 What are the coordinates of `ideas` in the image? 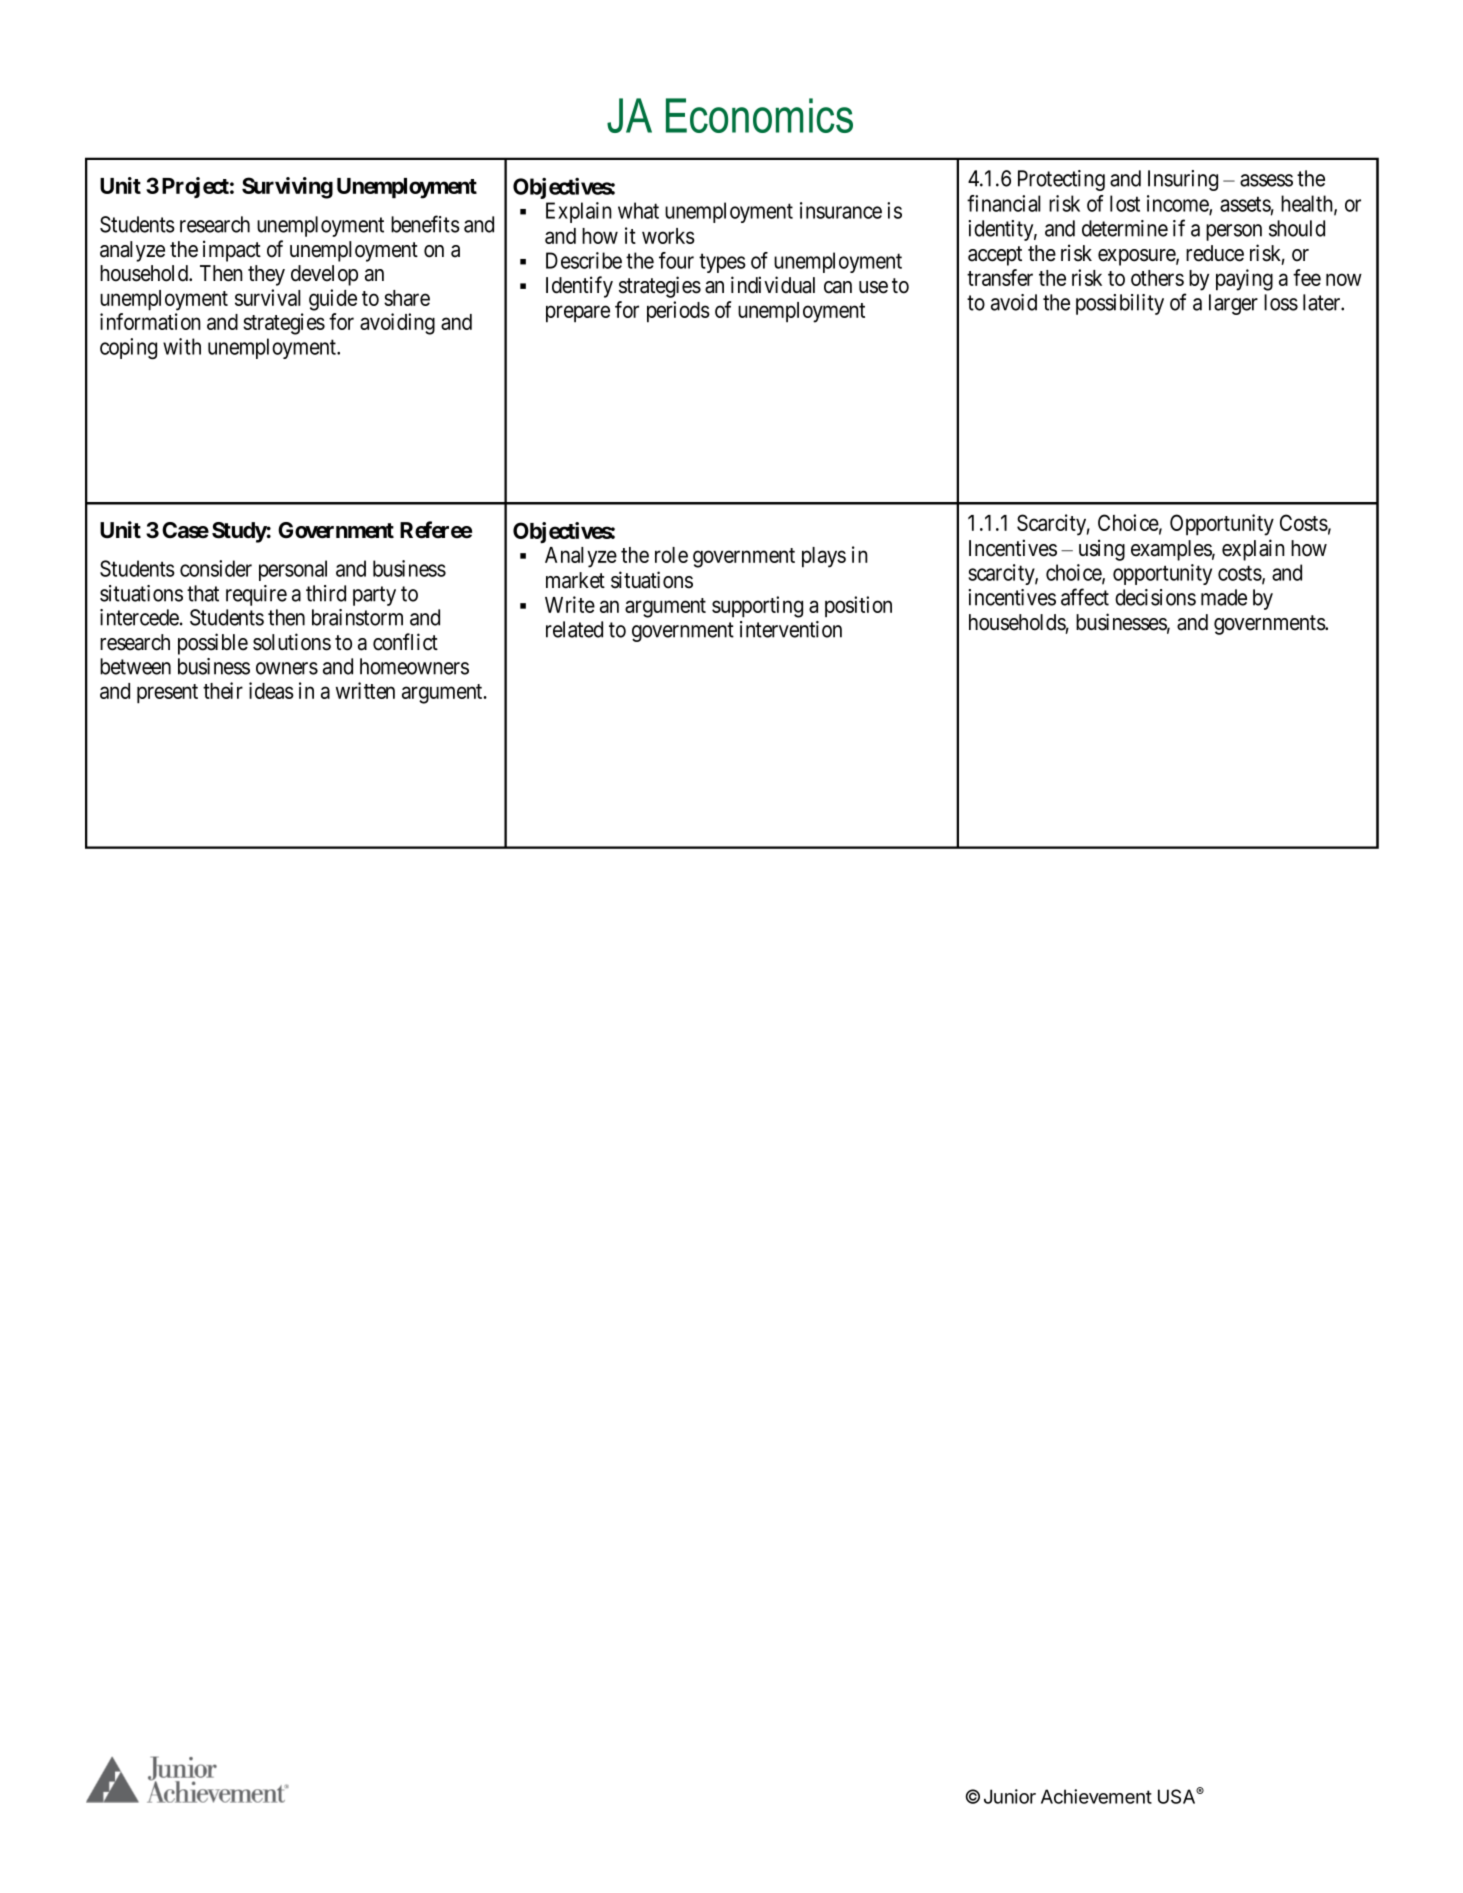 It's located at (271, 690).
